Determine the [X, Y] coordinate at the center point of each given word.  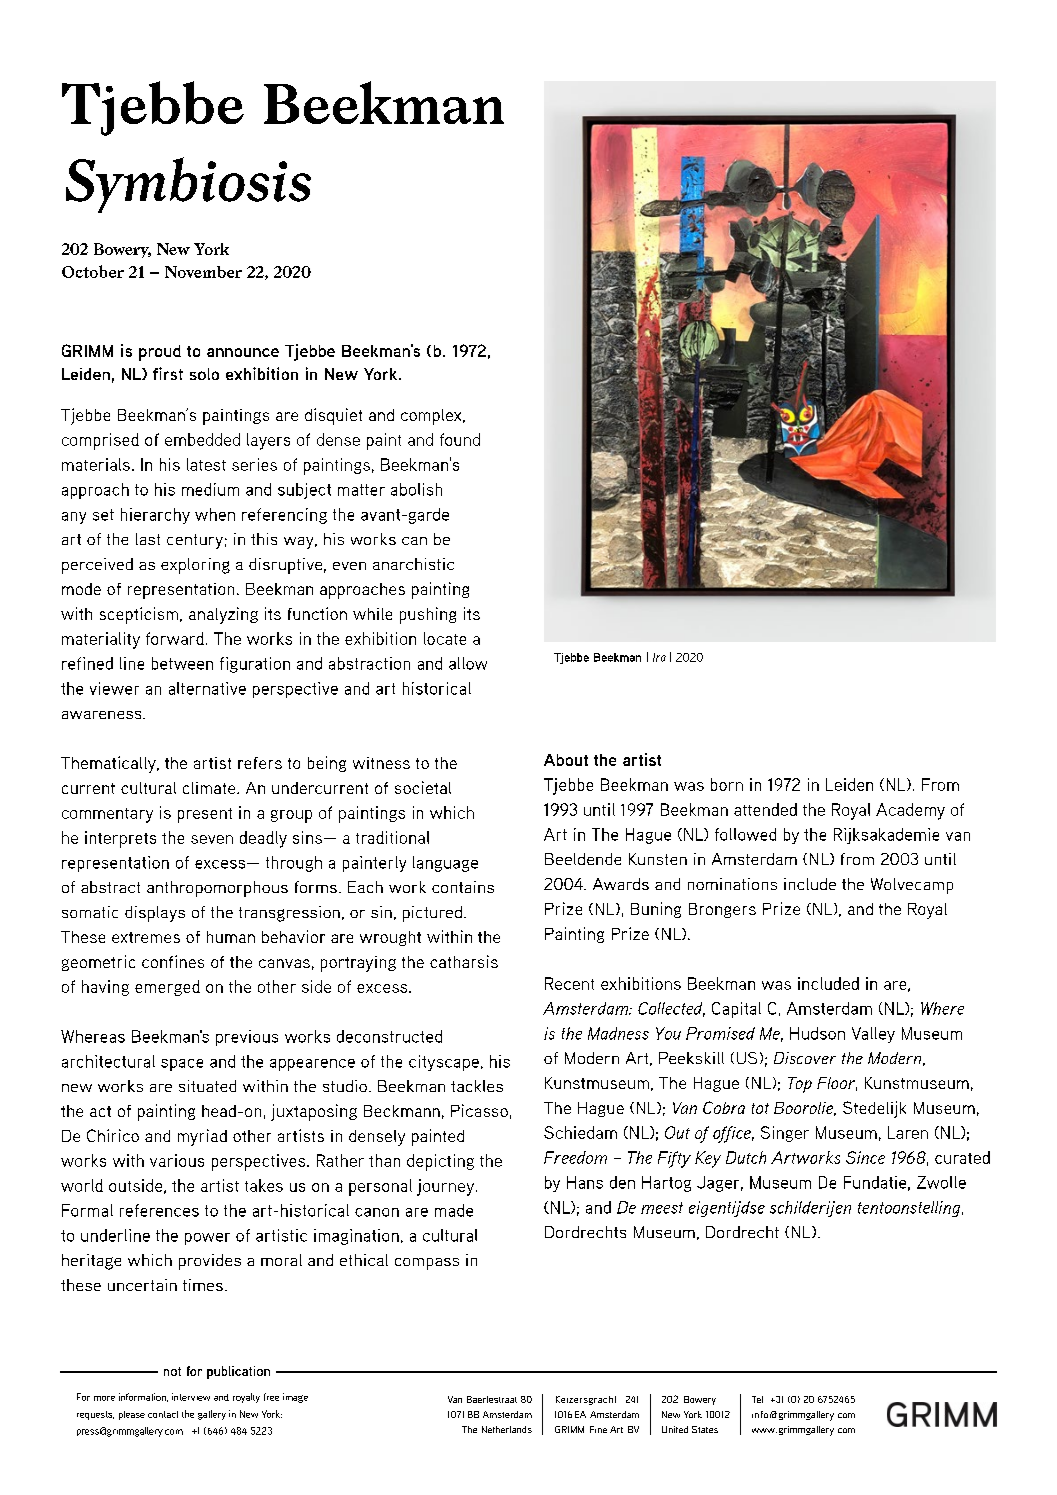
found [460, 439]
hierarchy [155, 516]
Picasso [479, 1110]
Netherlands [507, 1429]
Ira [659, 657]
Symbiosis [188, 185]
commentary [107, 815]
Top [800, 1085]
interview [191, 1397]
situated [207, 1086]
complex [432, 417]
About [566, 760]
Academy [910, 811]
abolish [416, 489]
